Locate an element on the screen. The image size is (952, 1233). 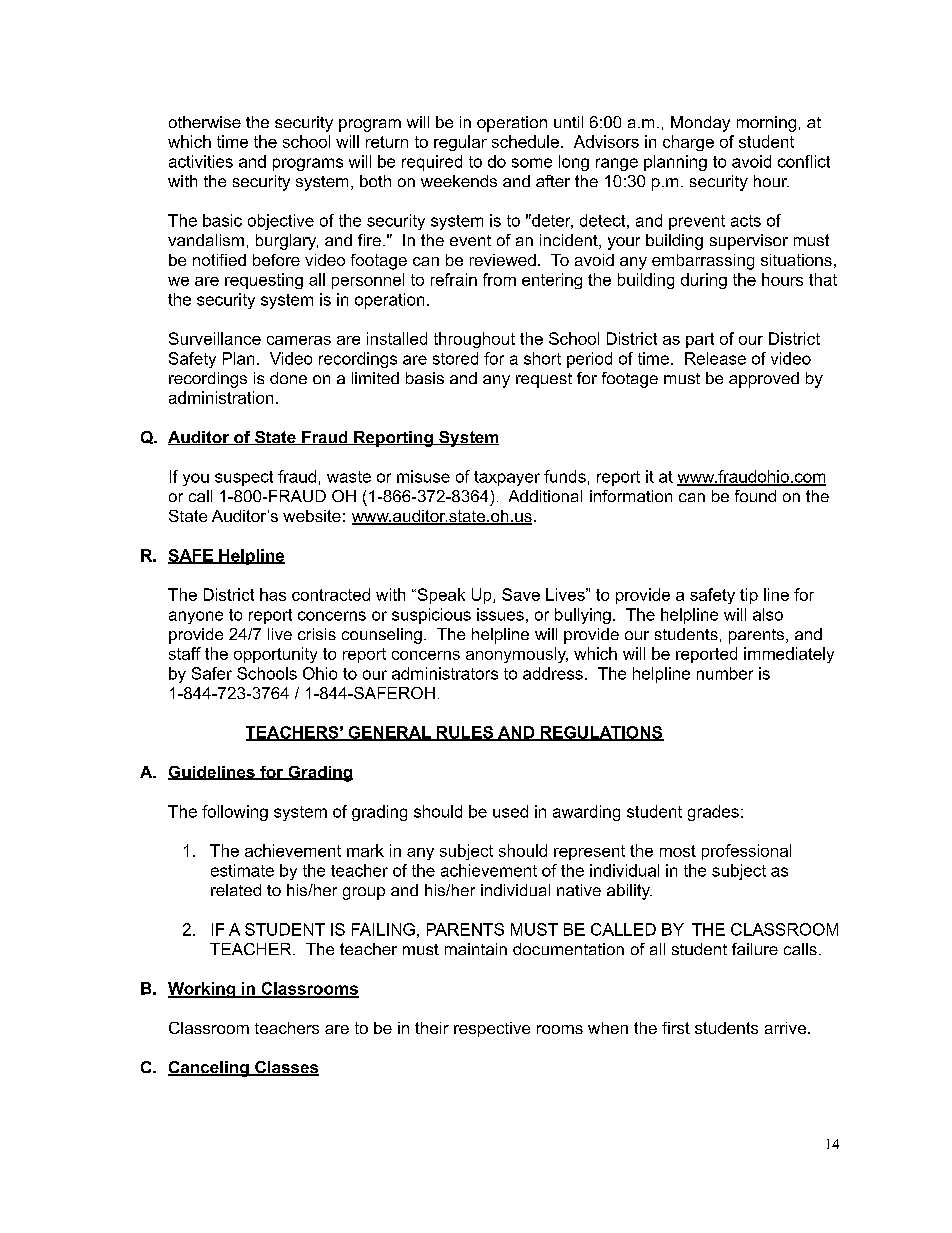
activities is located at coordinates (201, 161).
